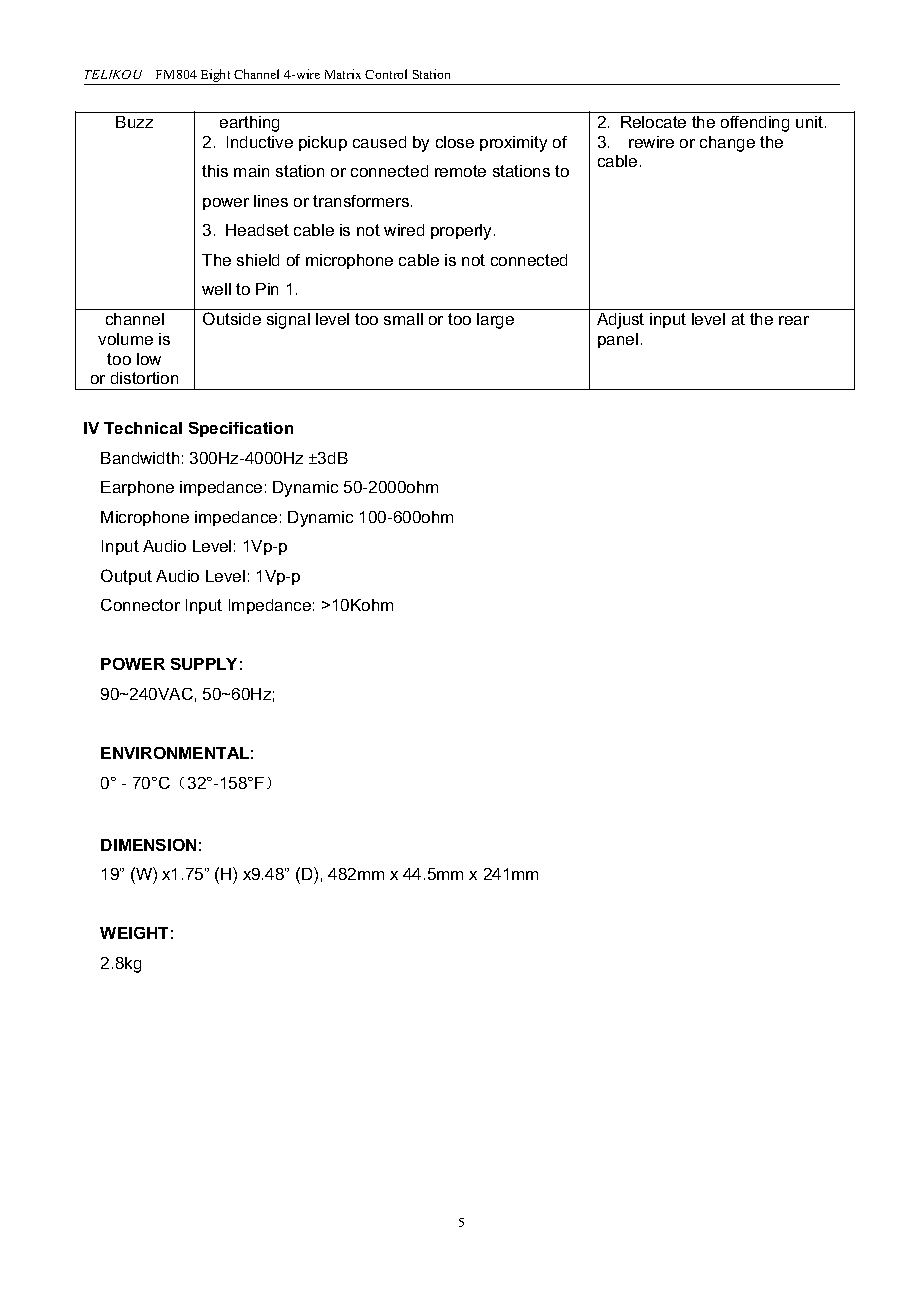  I want to click on change, so click(727, 144).
